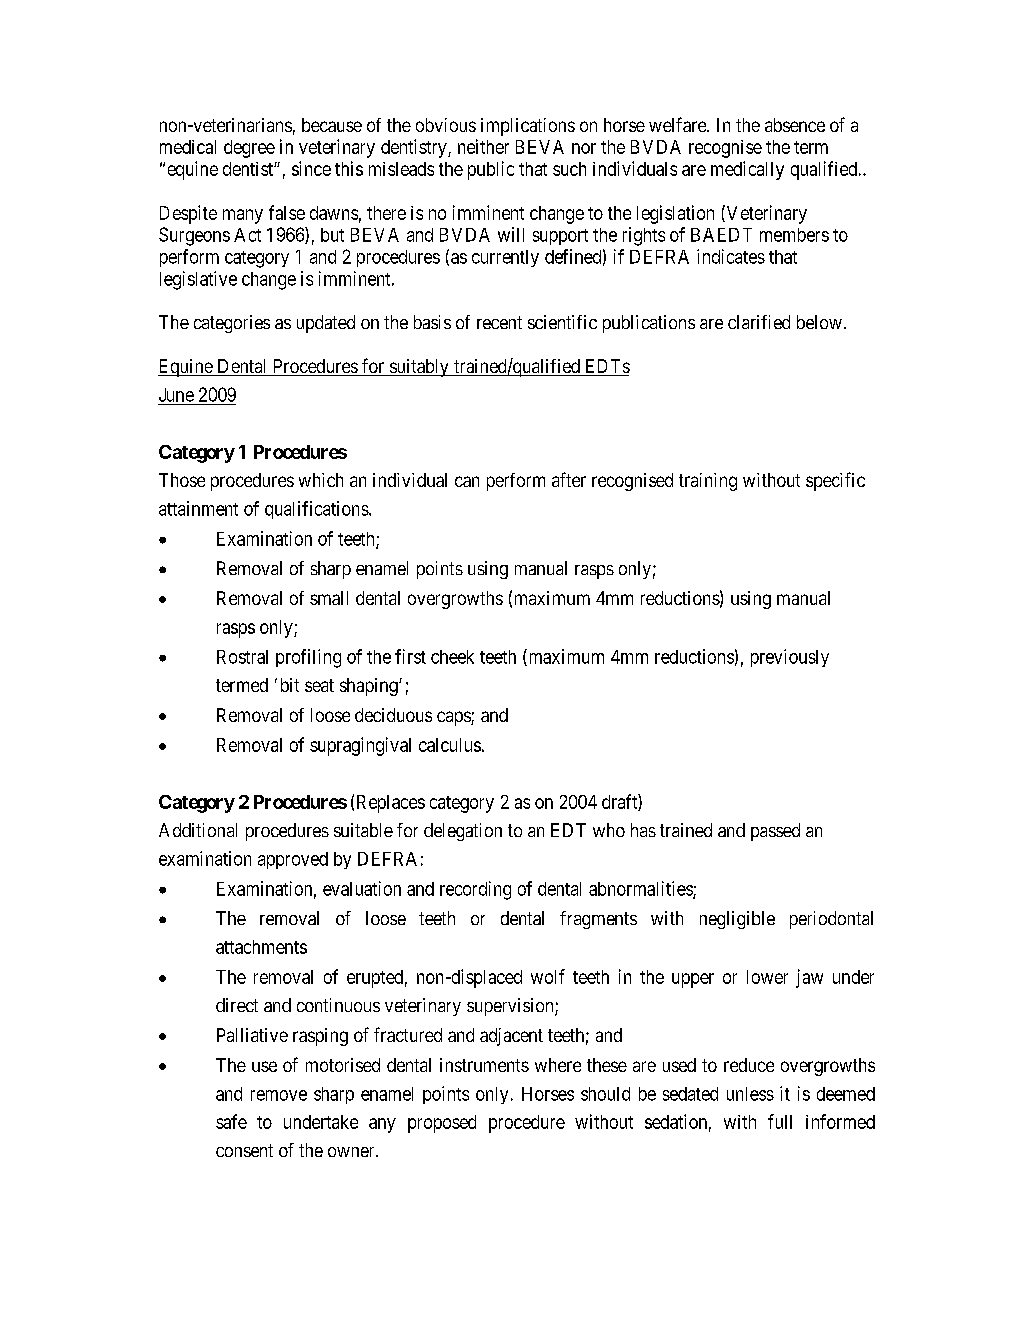 The height and width of the document is (1337, 1033). What do you see at coordinates (795, 125) in the document?
I see `absence` at bounding box center [795, 125].
